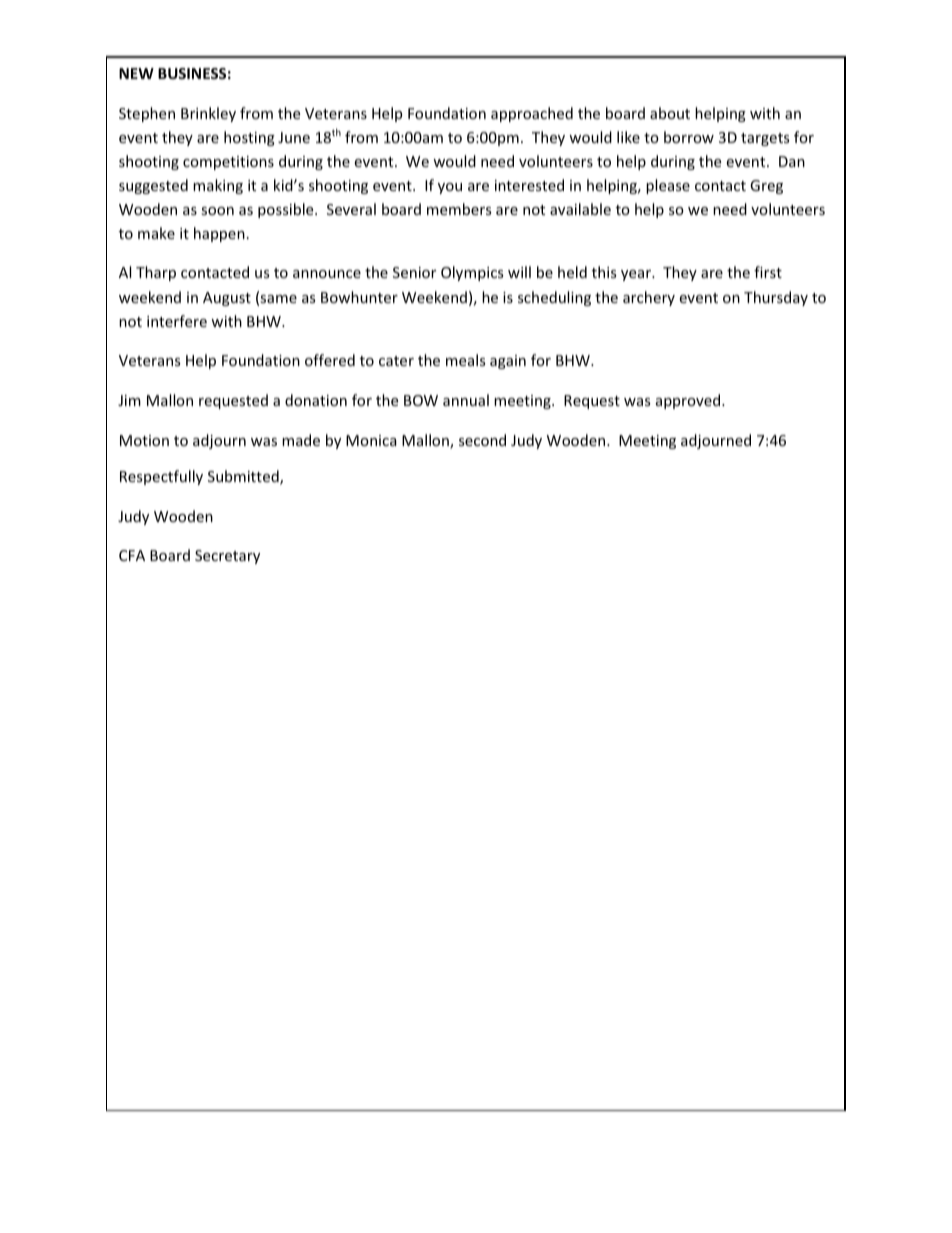 Image resolution: width=952 pixels, height=1233 pixels. What do you see at coordinates (670, 113) in the screenshot?
I see `about` at bounding box center [670, 113].
